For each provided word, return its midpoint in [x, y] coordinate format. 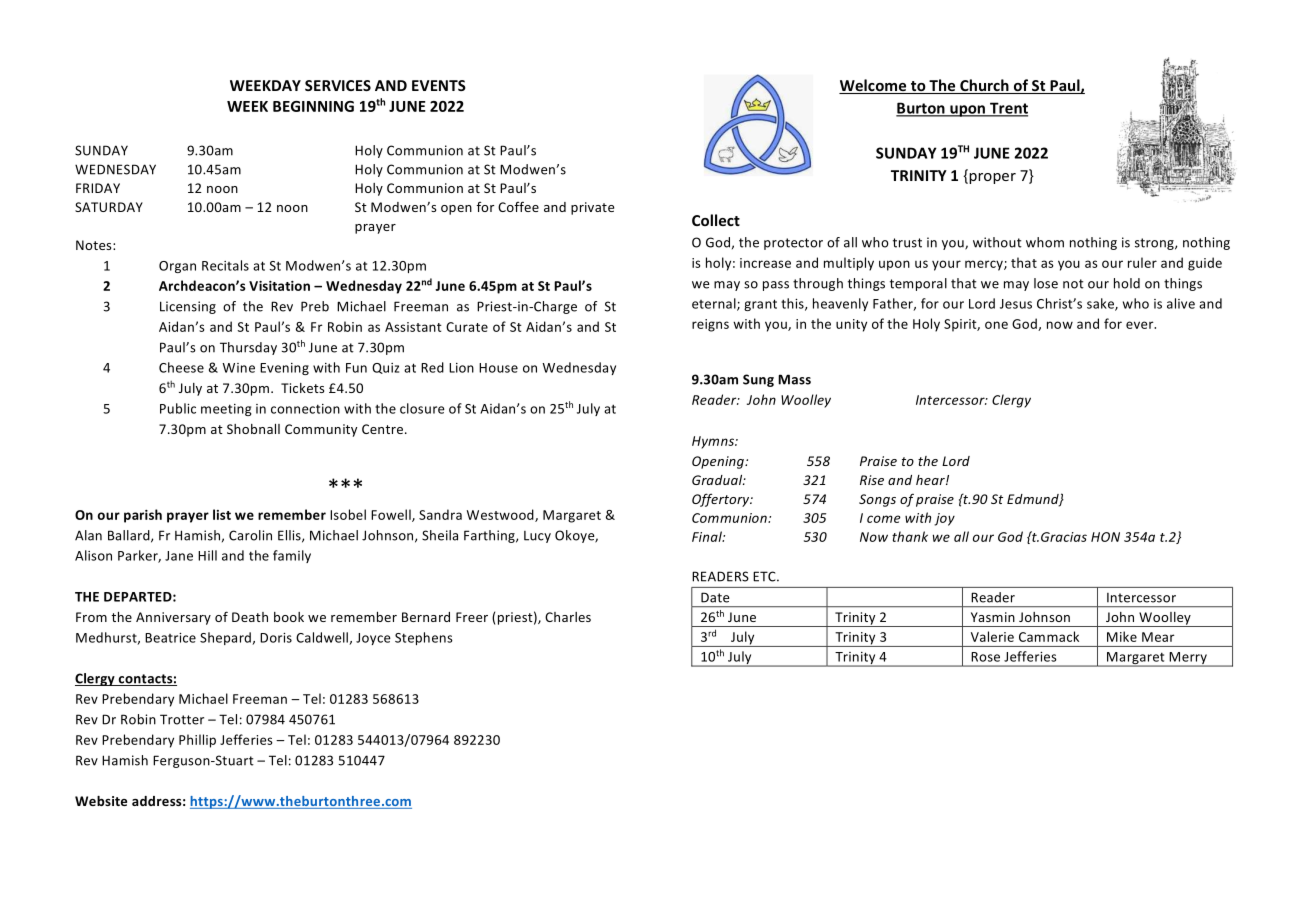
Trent [1008, 109]
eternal [715, 304]
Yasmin [993, 617]
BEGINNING [313, 106]
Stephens [424, 638]
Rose [985, 657]
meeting [226, 410]
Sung [758, 380]
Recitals [225, 265]
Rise [872, 480]
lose [1046, 283]
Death [250, 617]
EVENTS [439, 85]
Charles [568, 617]
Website [101, 801]
